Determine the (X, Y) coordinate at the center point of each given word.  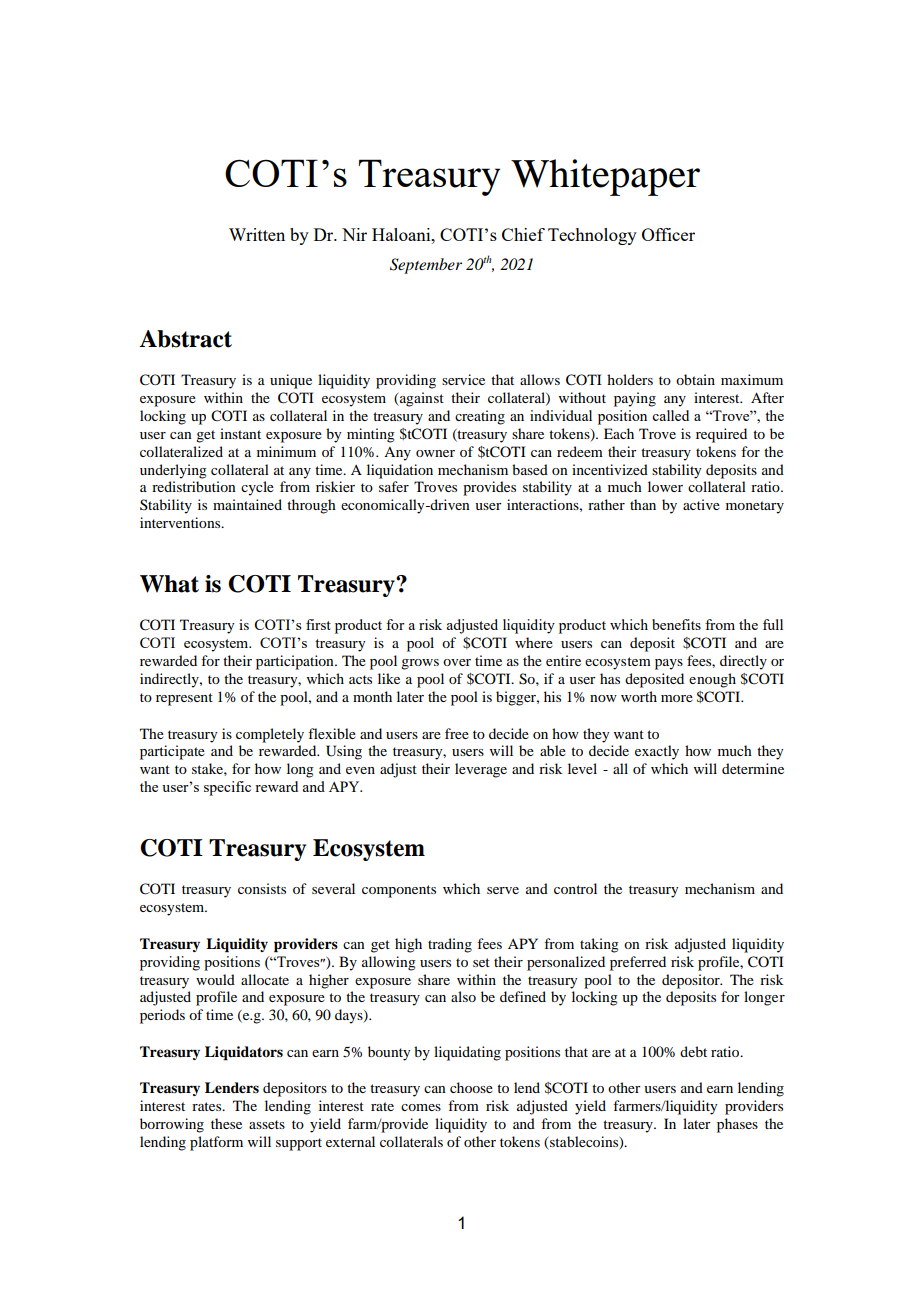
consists (262, 888)
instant (240, 433)
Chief (523, 234)
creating (480, 417)
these (226, 1123)
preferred (638, 963)
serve (503, 890)
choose (471, 1087)
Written (257, 234)
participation (296, 662)
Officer (668, 234)
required (721, 435)
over (457, 662)
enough (712, 680)
